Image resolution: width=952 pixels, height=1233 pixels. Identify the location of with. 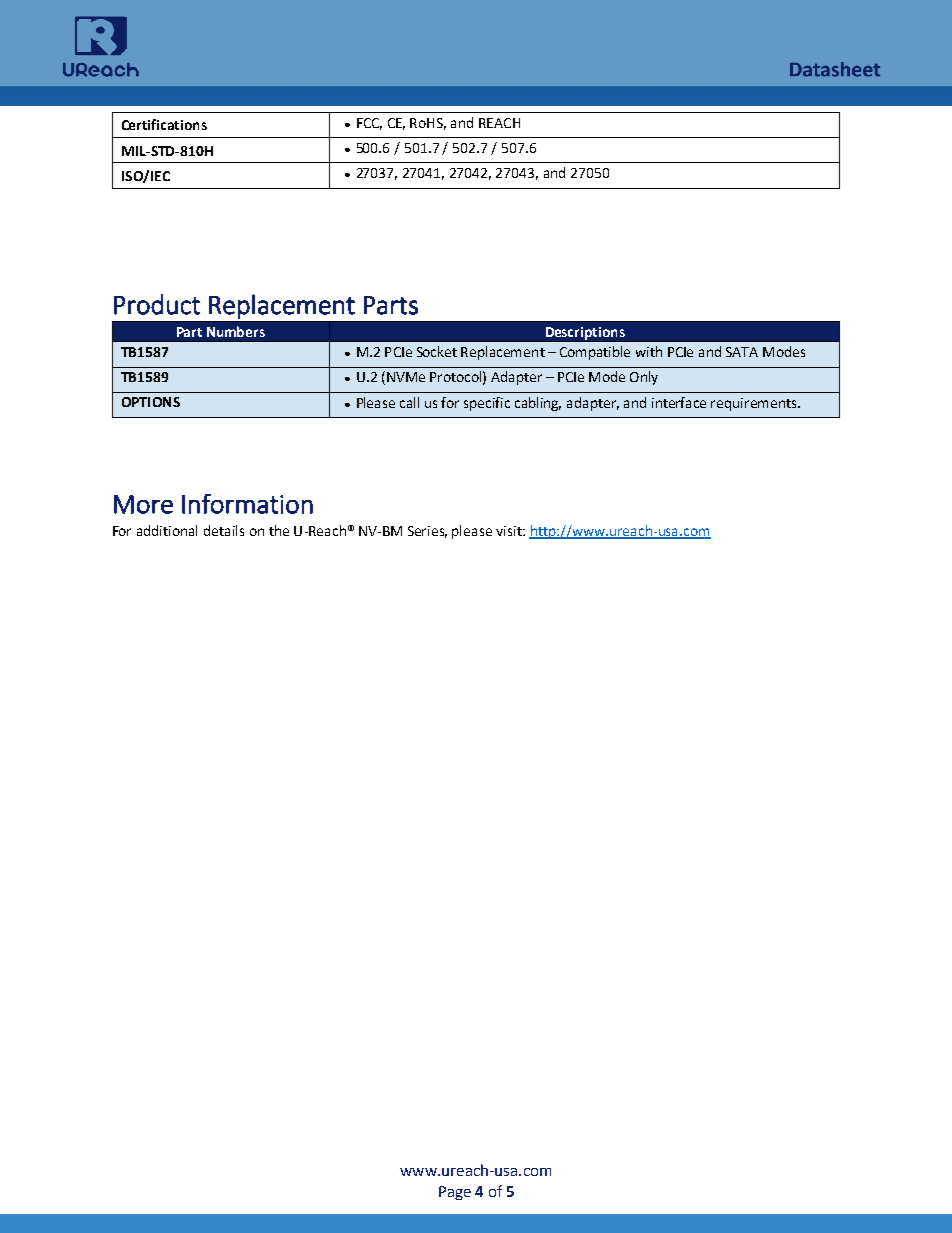
(649, 351).
